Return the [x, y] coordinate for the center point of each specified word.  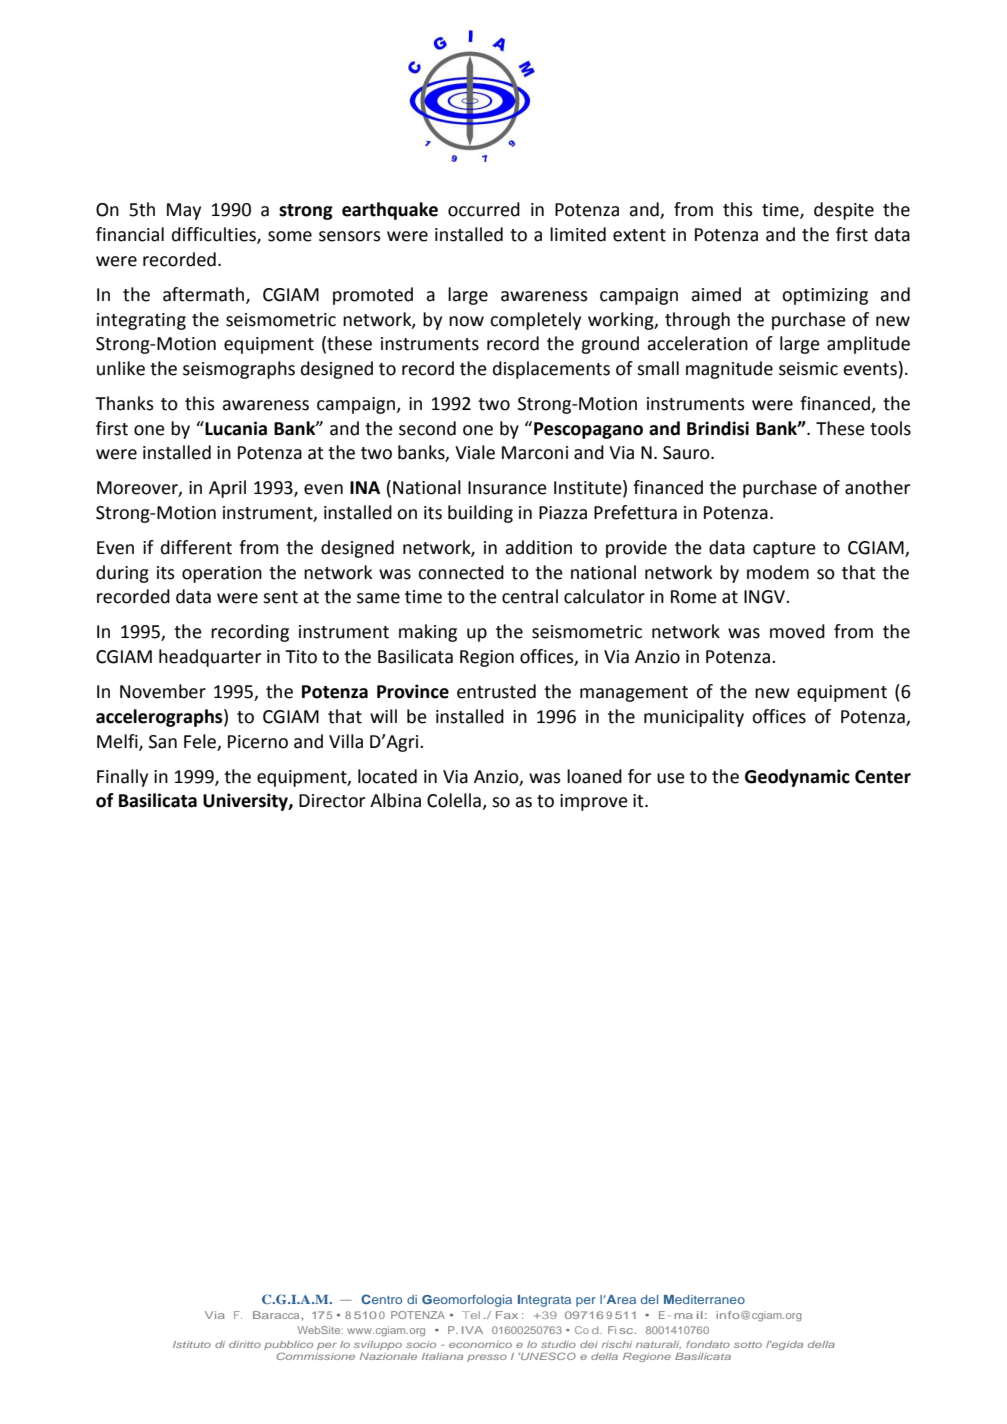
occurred [484, 209]
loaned [594, 776]
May [184, 211]
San [163, 742]
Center [883, 777]
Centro [381, 1299]
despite [844, 211]
